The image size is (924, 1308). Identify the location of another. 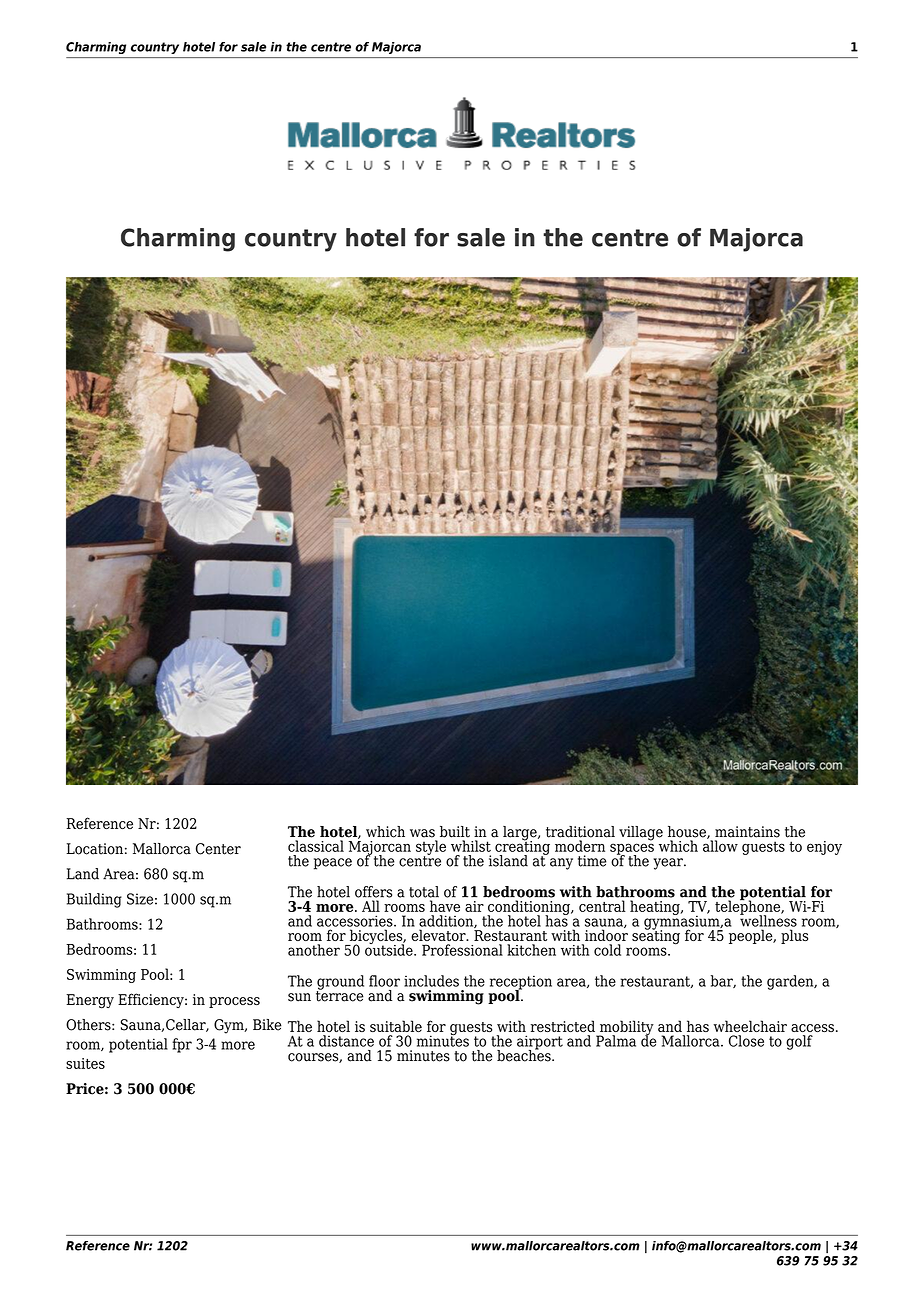
(314, 950).
